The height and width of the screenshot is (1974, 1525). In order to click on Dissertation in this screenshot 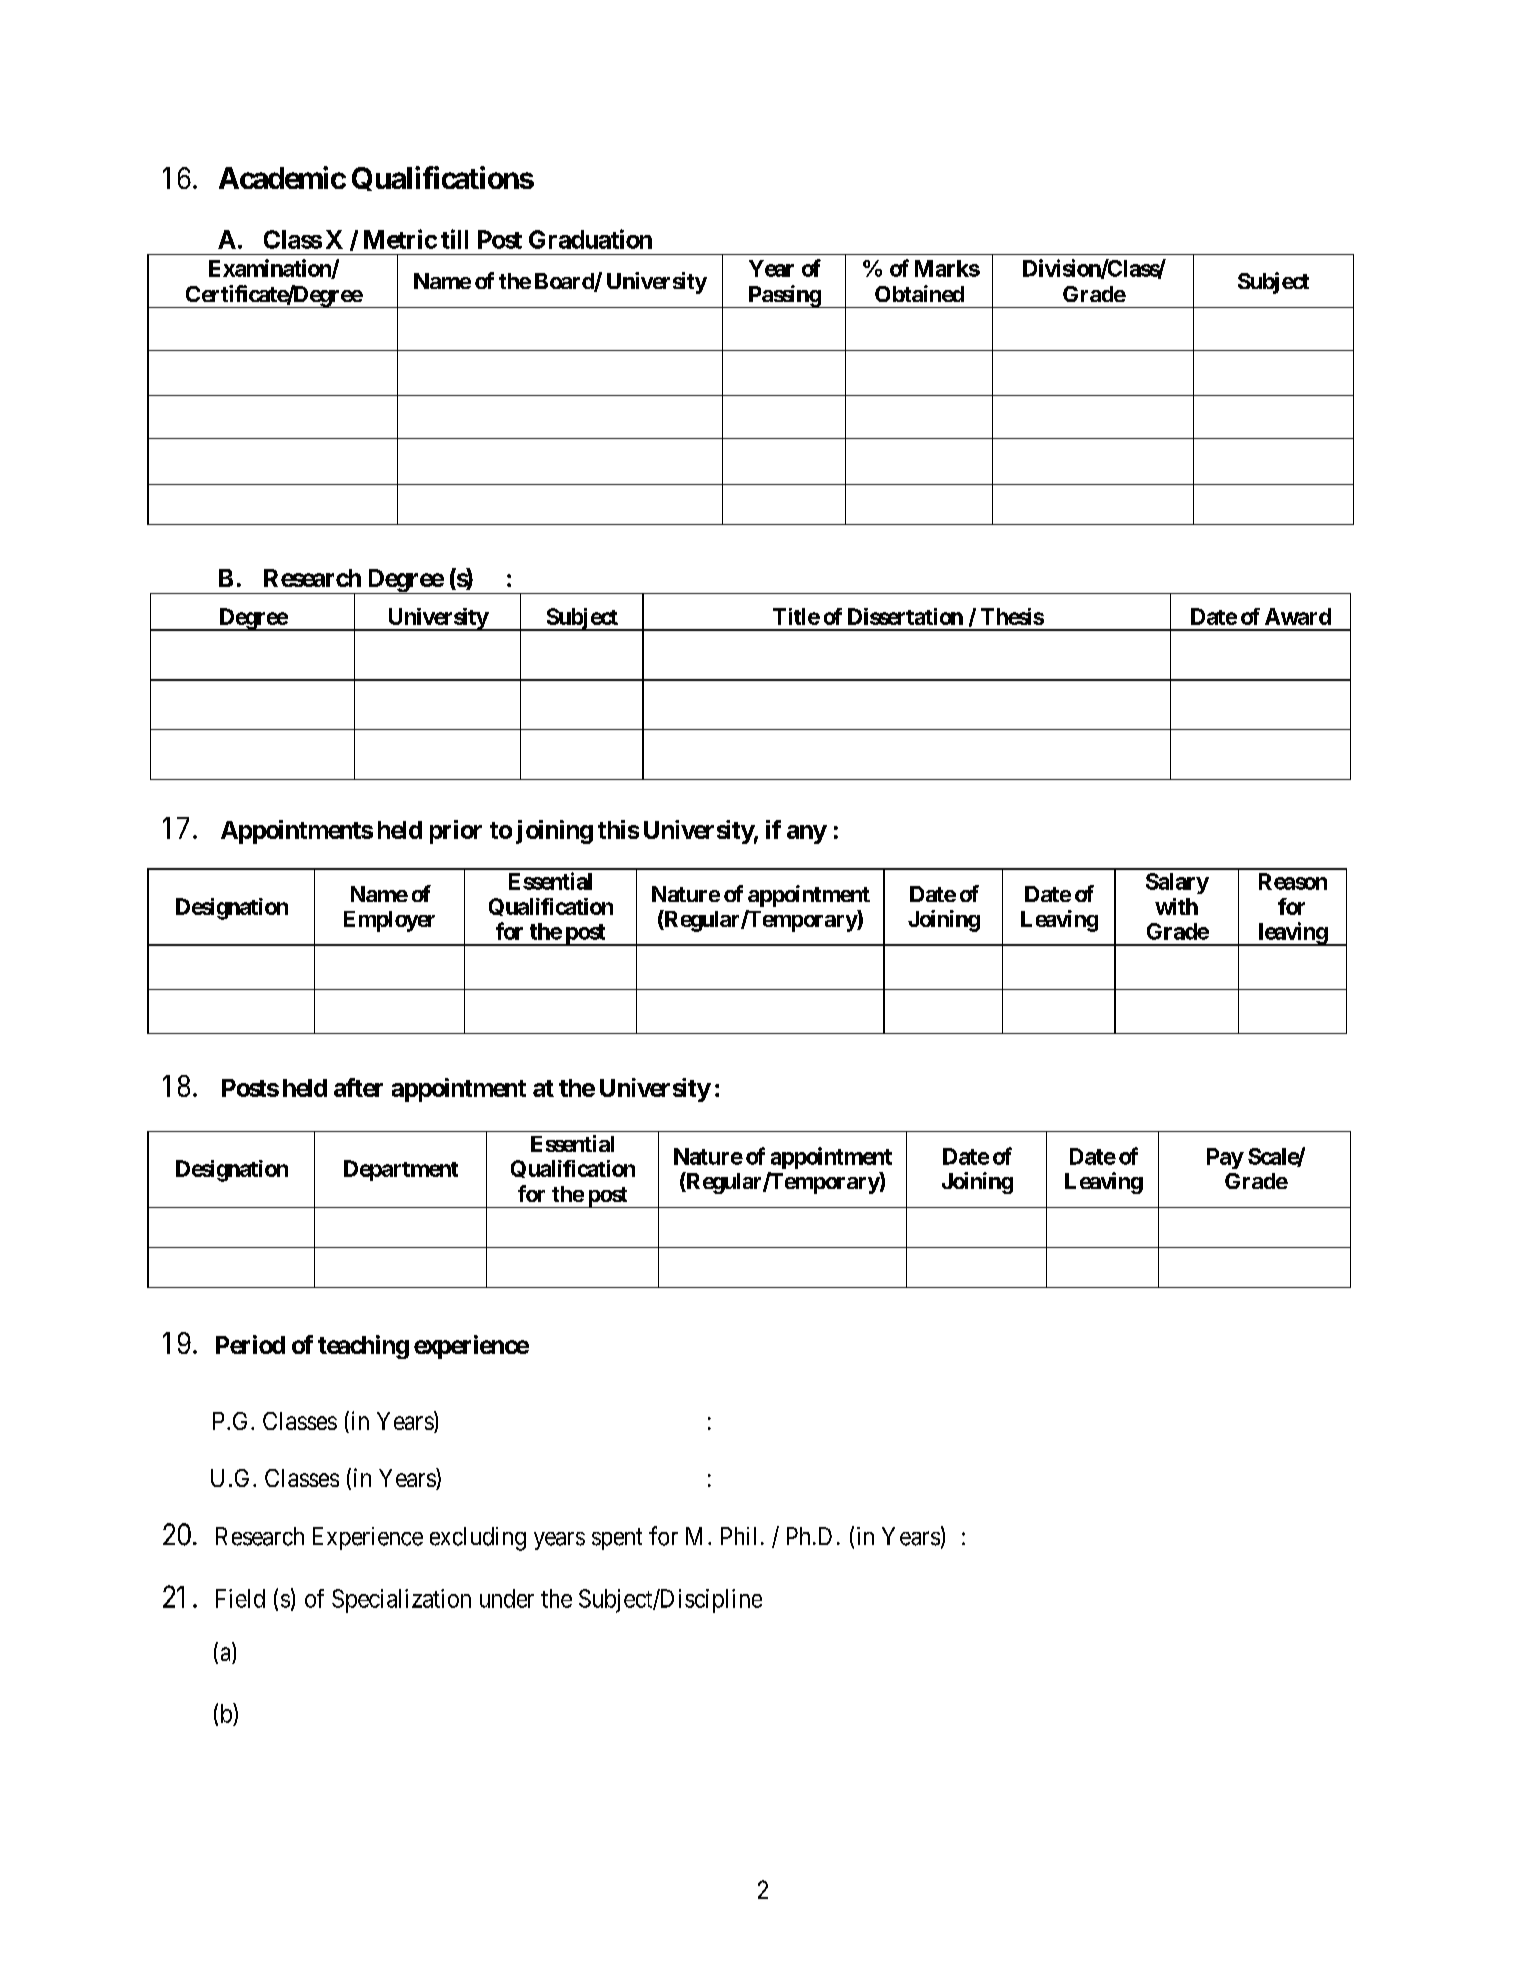, I will do `click(905, 616)`.
